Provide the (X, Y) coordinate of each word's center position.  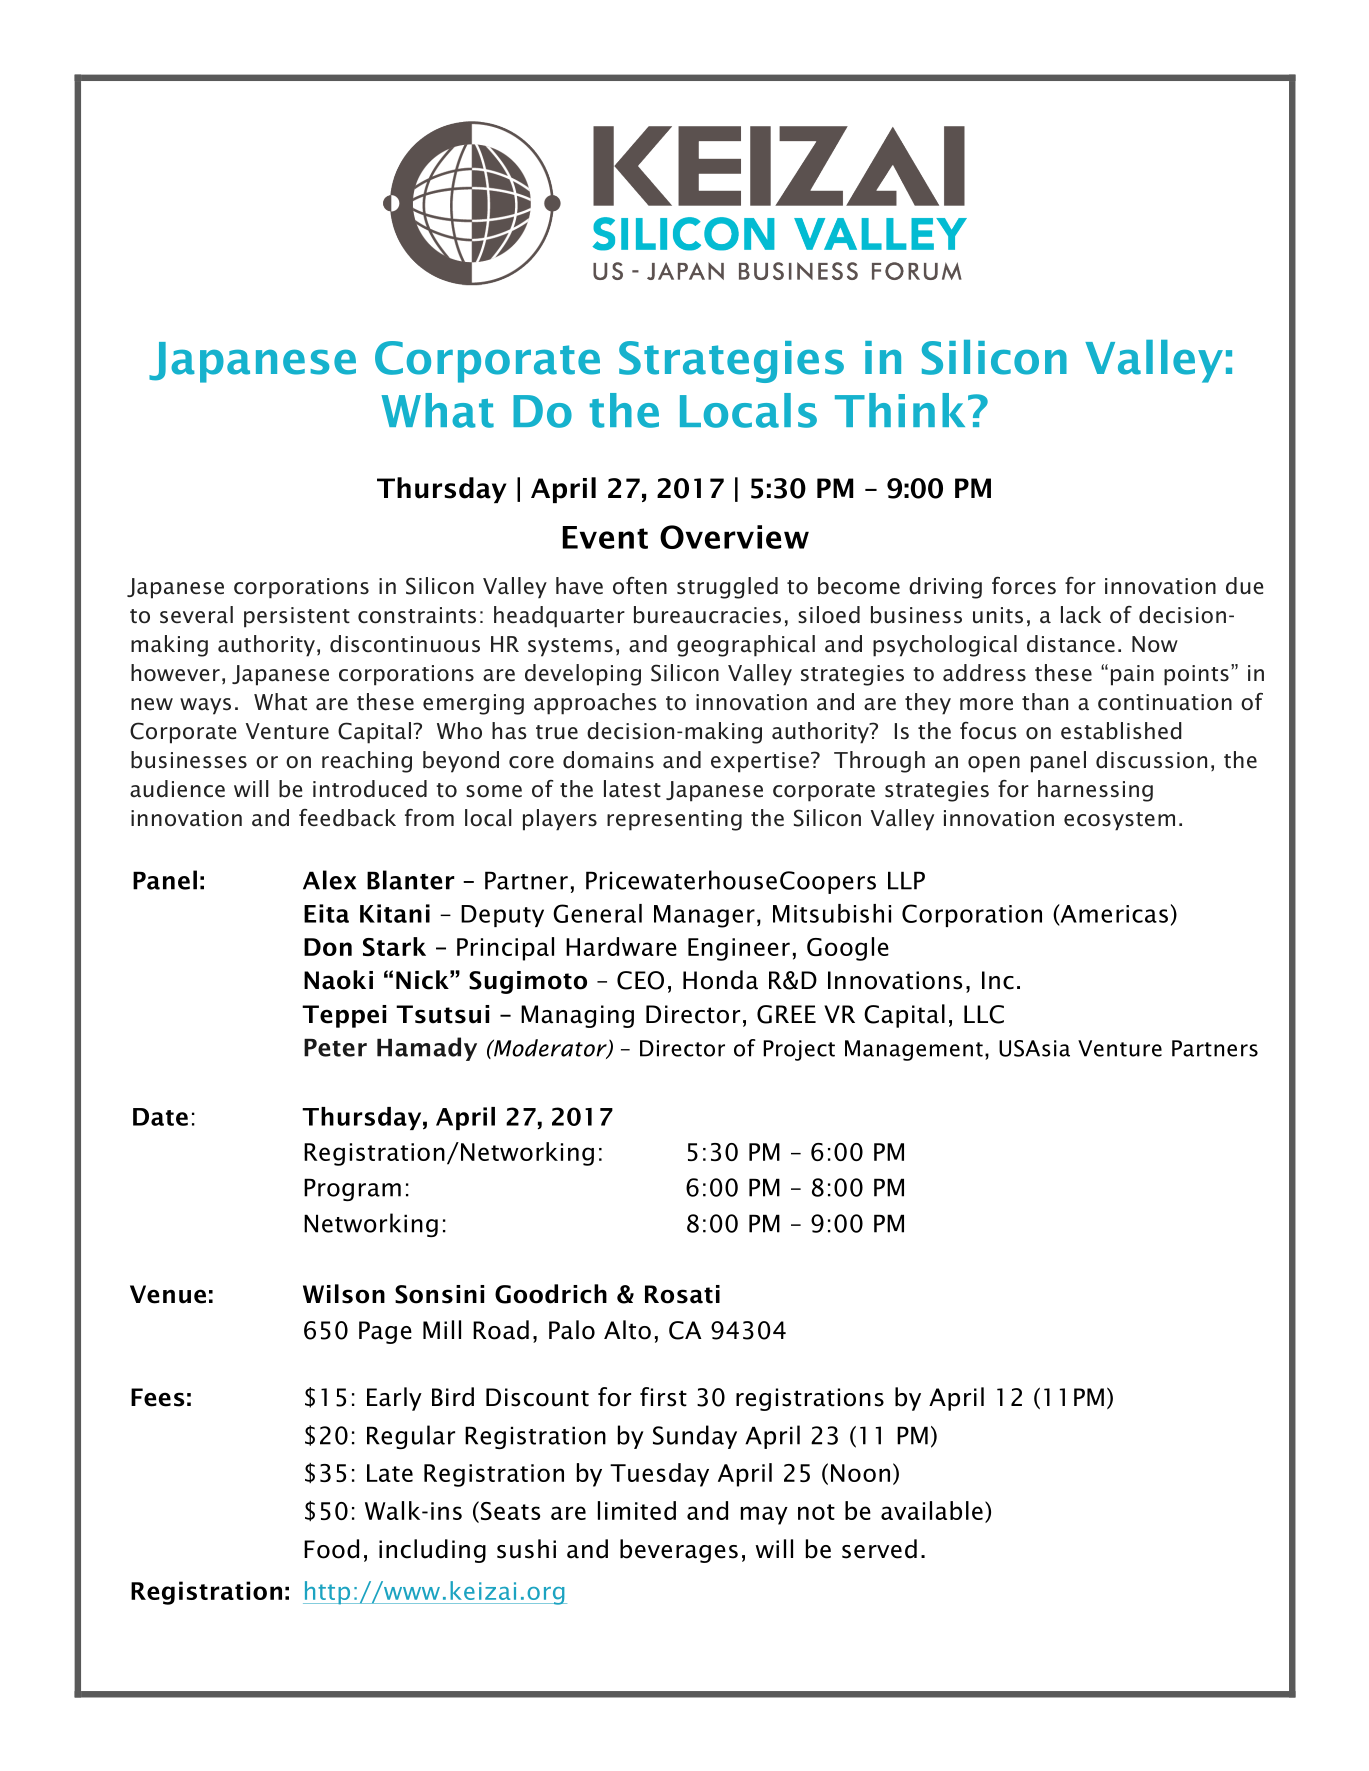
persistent (297, 617)
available (932, 1510)
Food (331, 1549)
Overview (734, 537)
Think (900, 410)
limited (637, 1510)
